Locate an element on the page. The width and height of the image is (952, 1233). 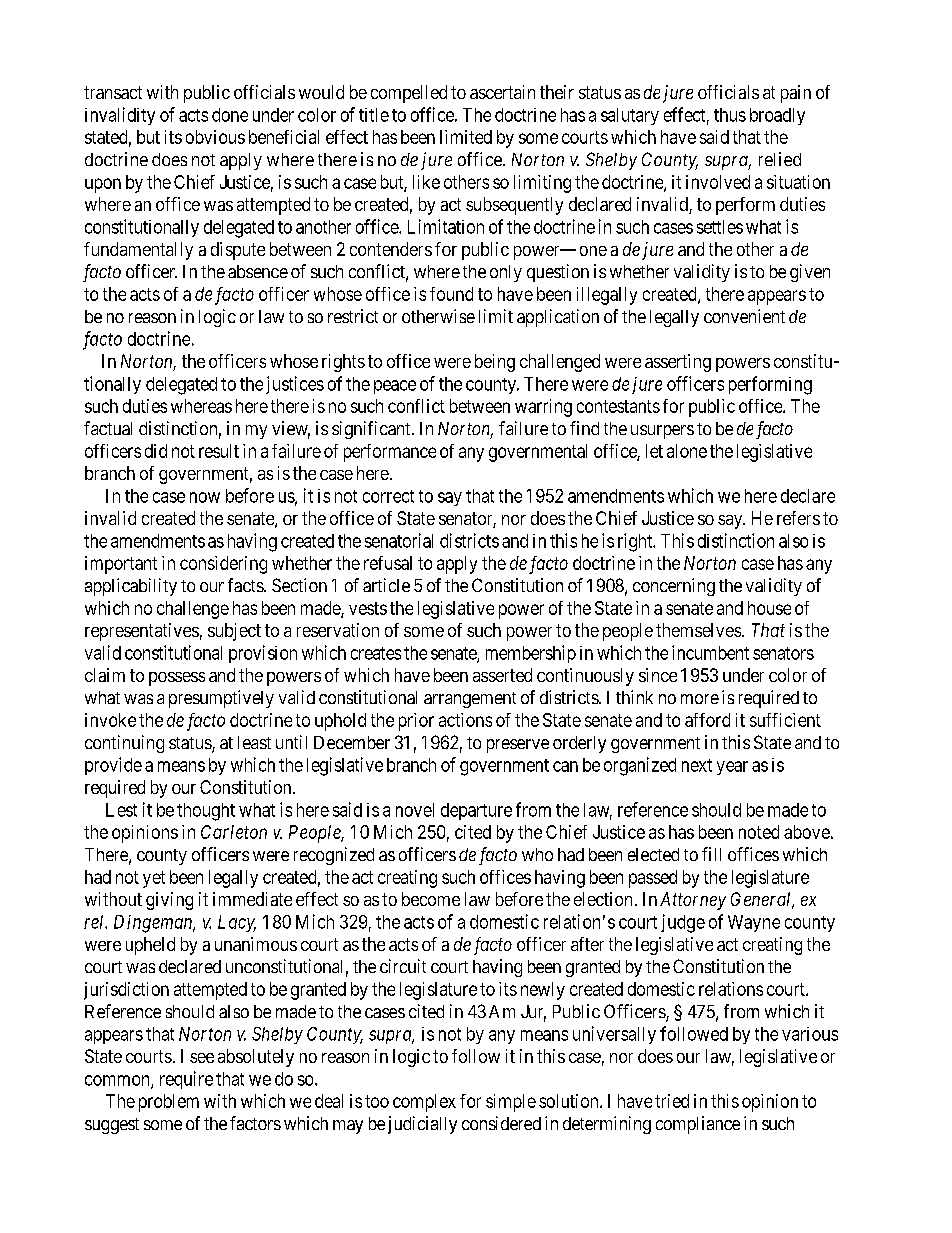
asserting is located at coordinates (678, 363).
